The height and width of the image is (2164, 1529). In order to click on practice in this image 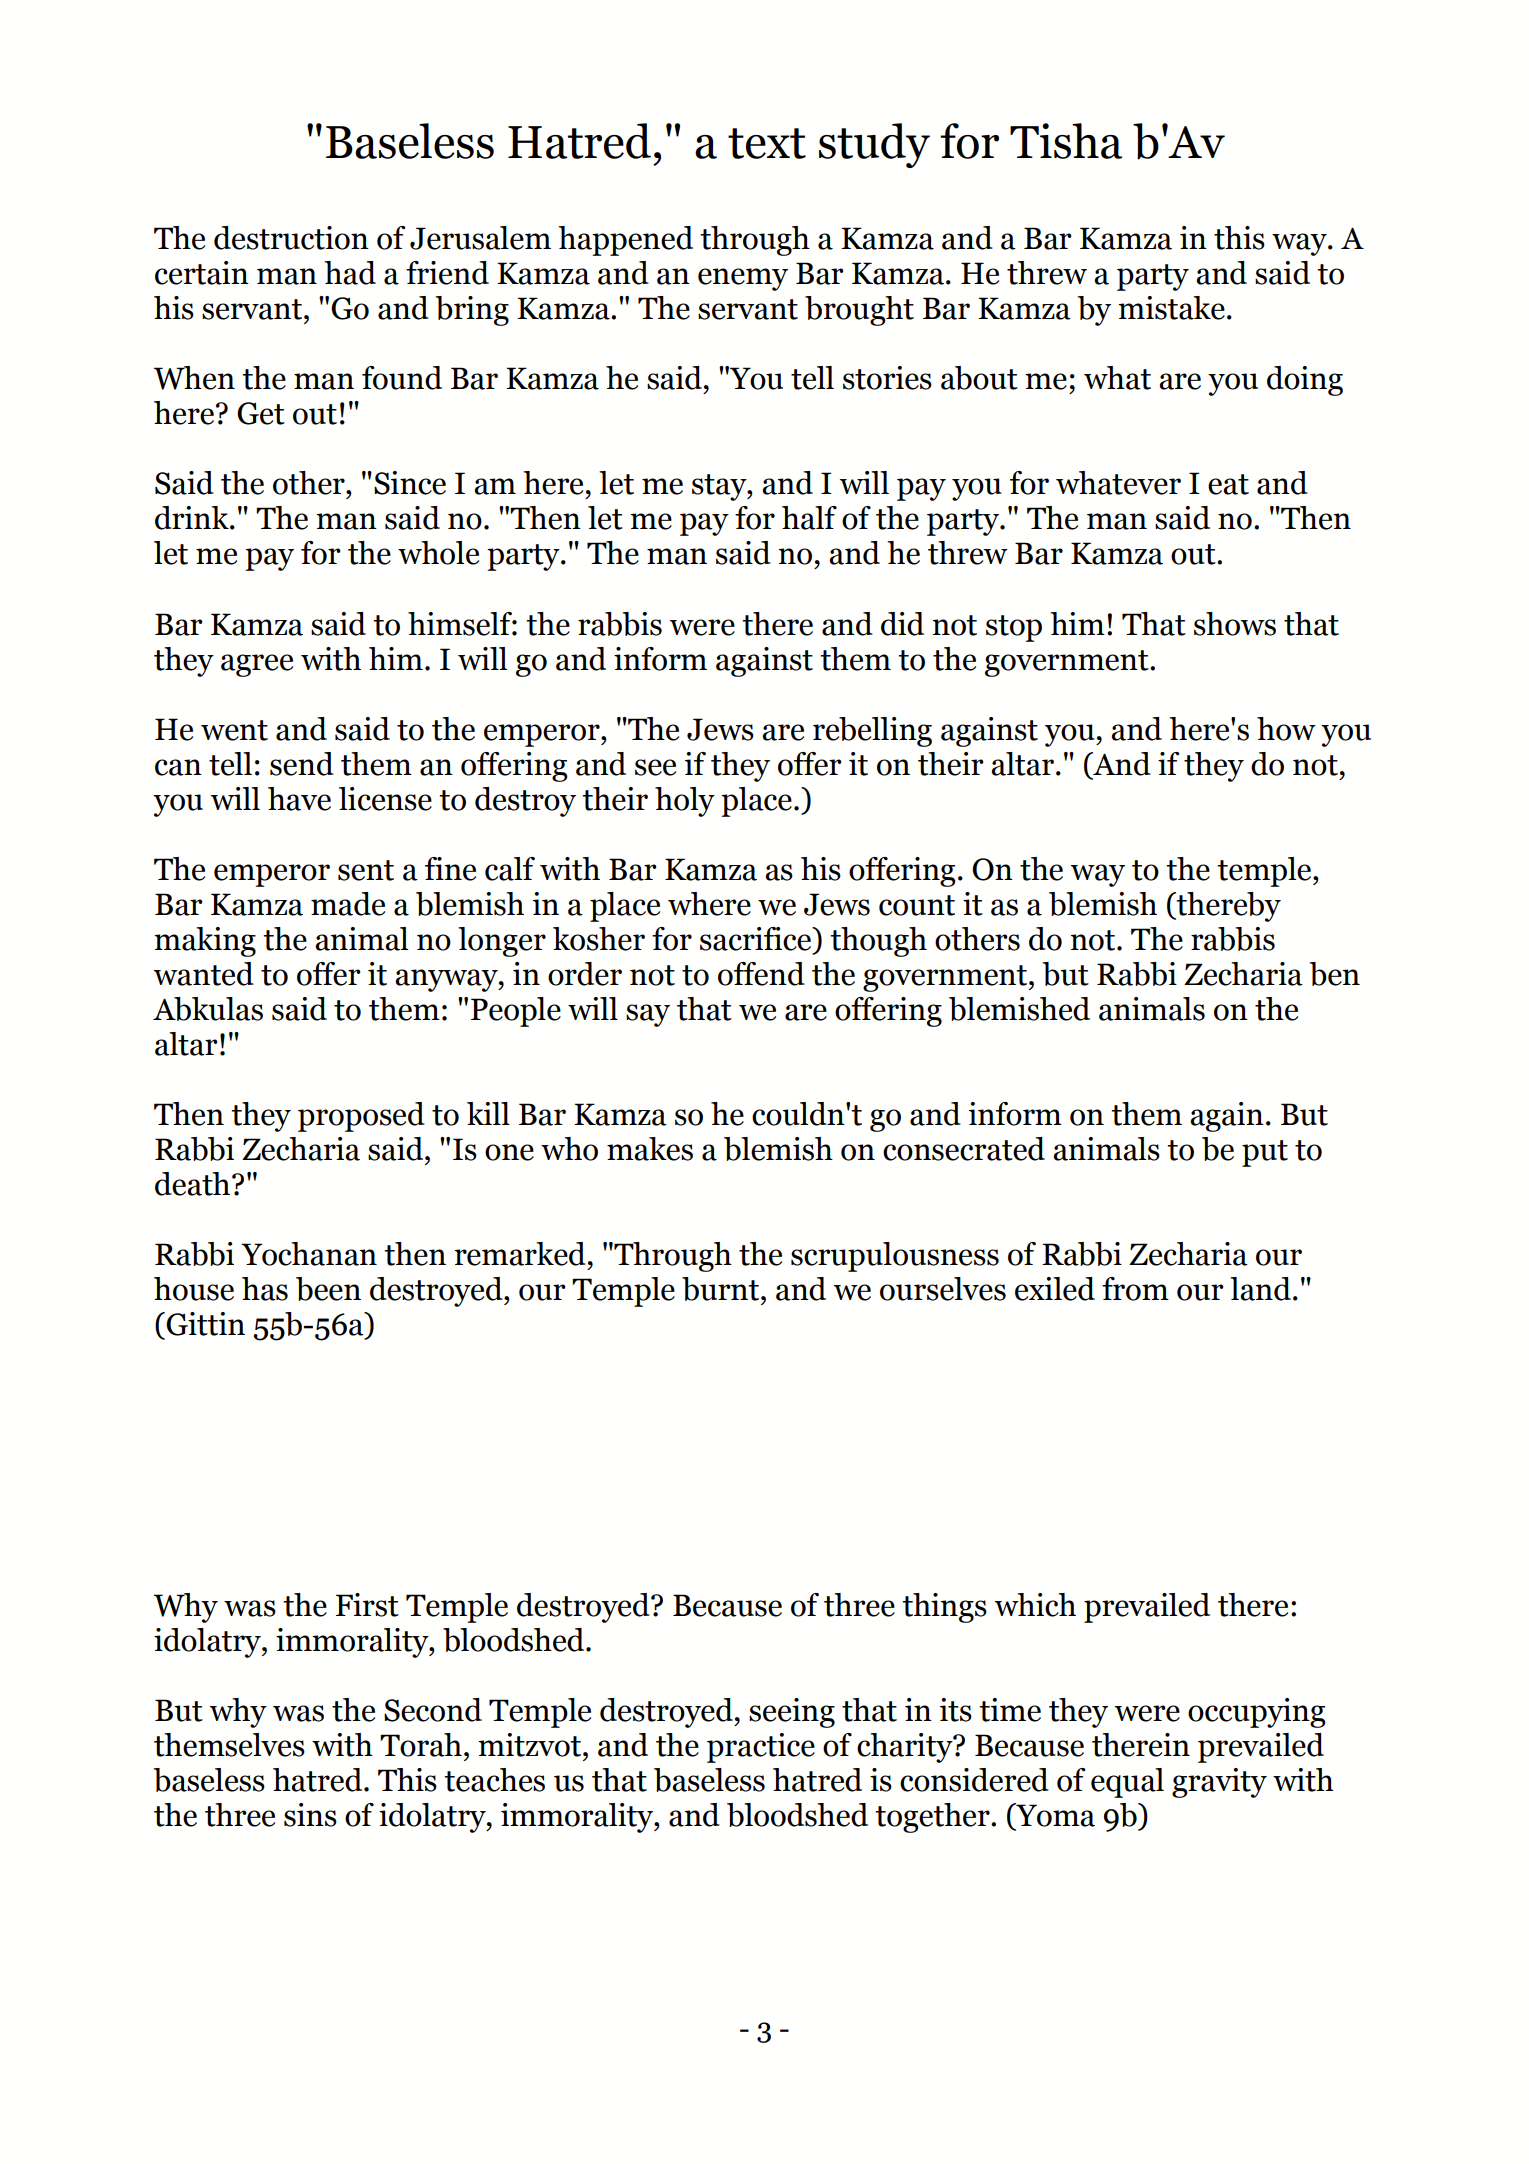, I will do `click(761, 1748)`.
